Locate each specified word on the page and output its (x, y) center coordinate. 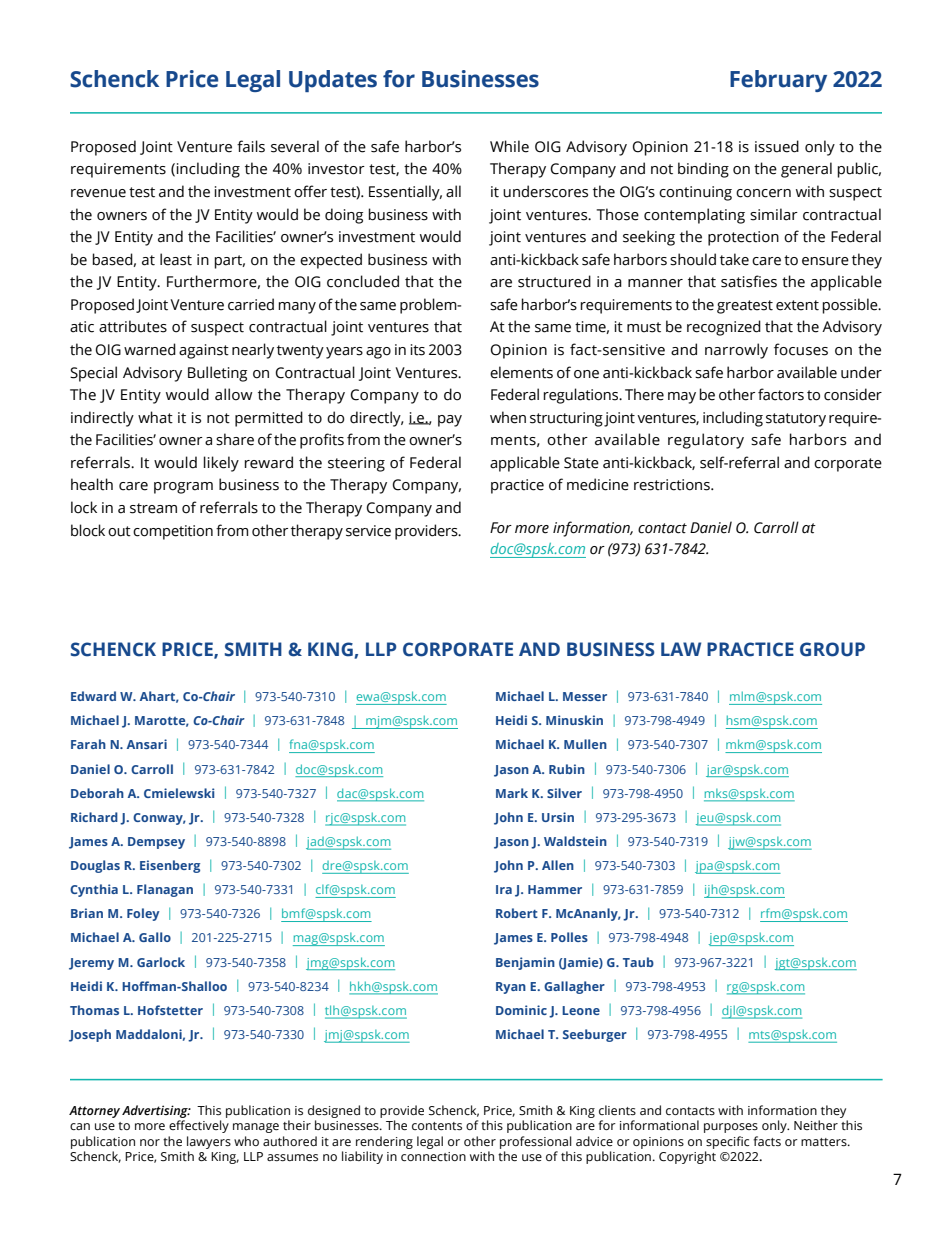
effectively (199, 1126)
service (368, 531)
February (778, 81)
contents (437, 1126)
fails (251, 146)
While (509, 146)
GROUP (832, 649)
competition (173, 532)
